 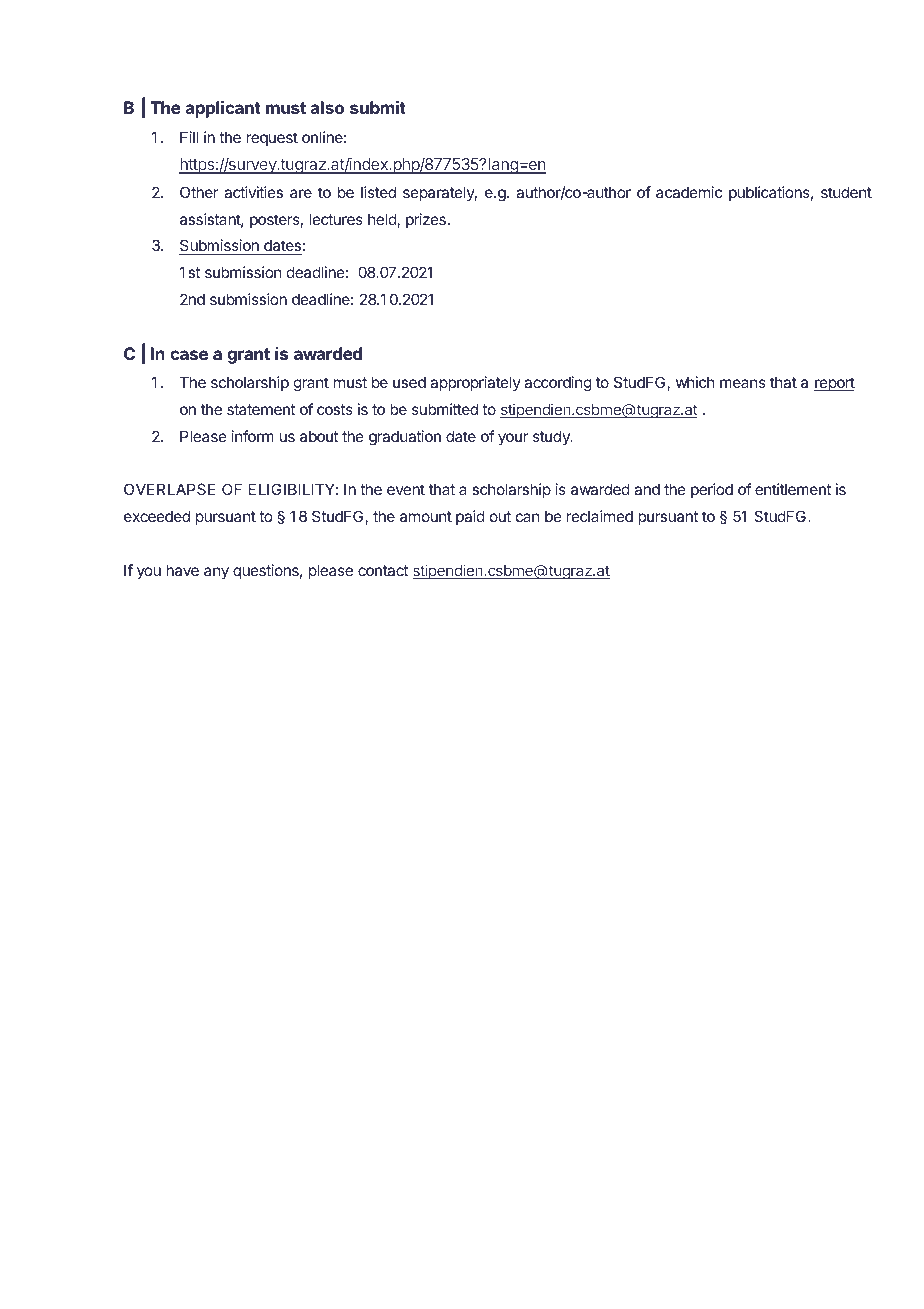 I want to click on also, so click(x=327, y=107).
